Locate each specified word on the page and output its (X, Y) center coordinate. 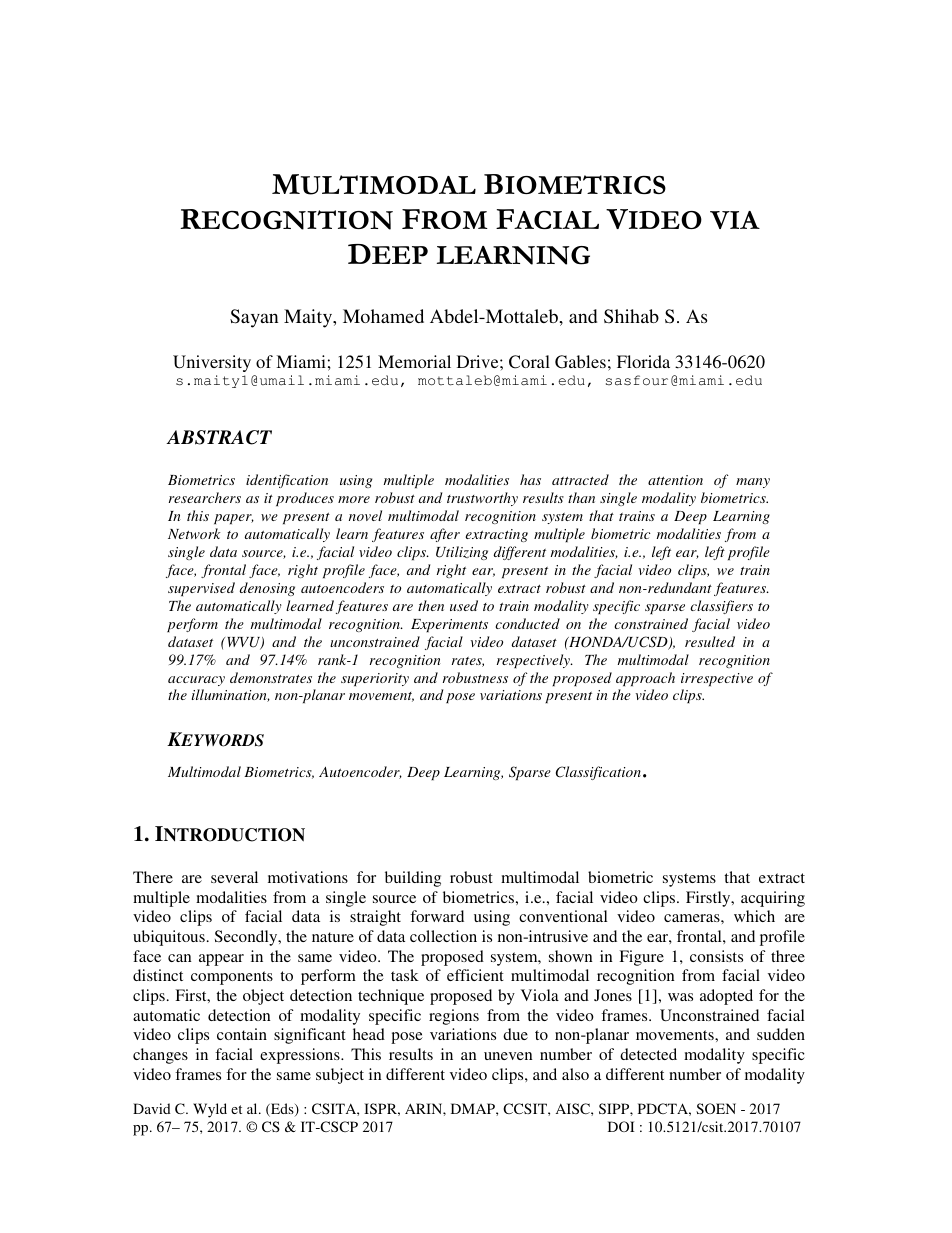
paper (234, 519)
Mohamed (383, 316)
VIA (735, 220)
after (445, 535)
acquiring (773, 899)
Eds (282, 1110)
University (212, 363)
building (413, 879)
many (753, 483)
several (234, 877)
